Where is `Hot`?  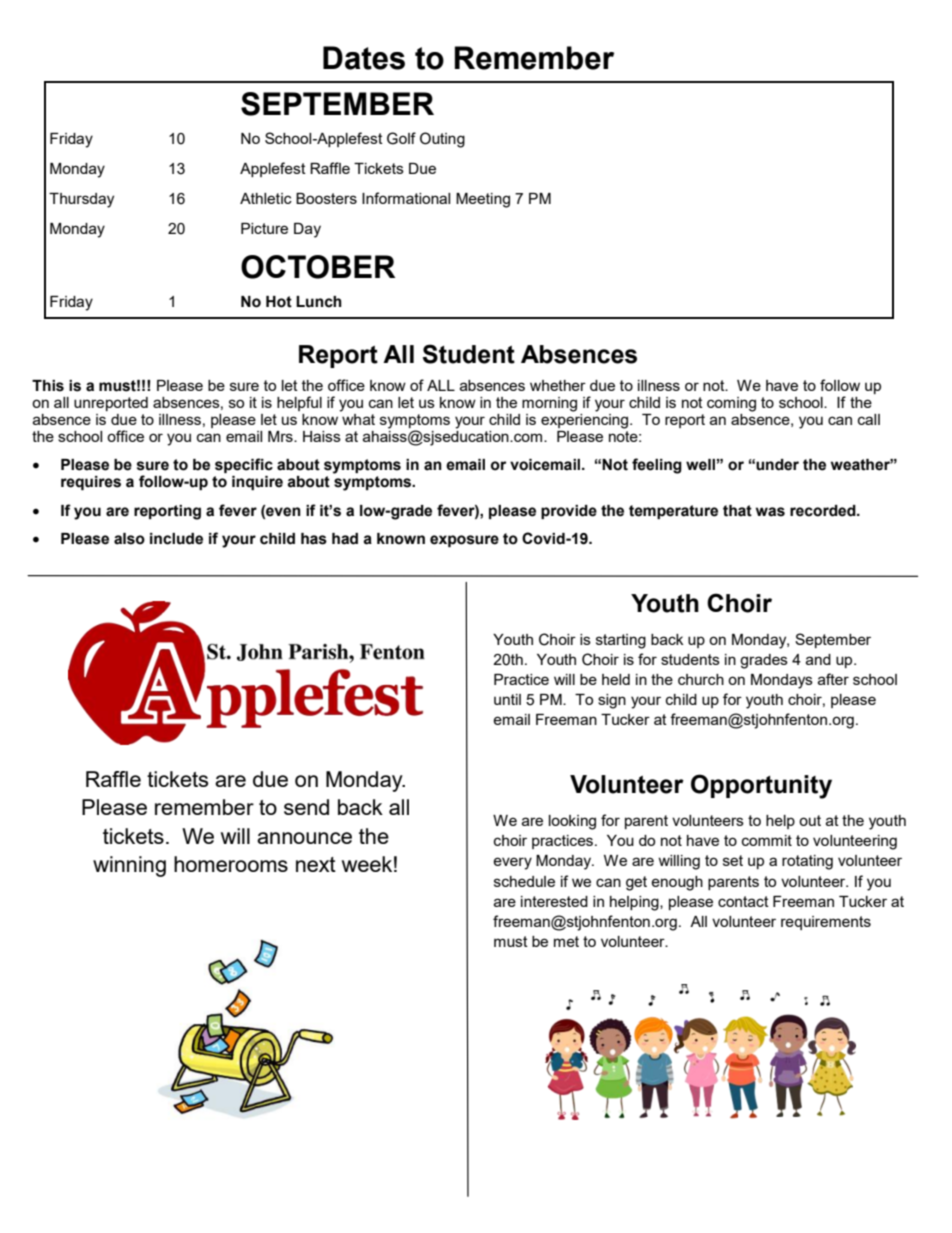 Hot is located at coordinates (279, 302).
